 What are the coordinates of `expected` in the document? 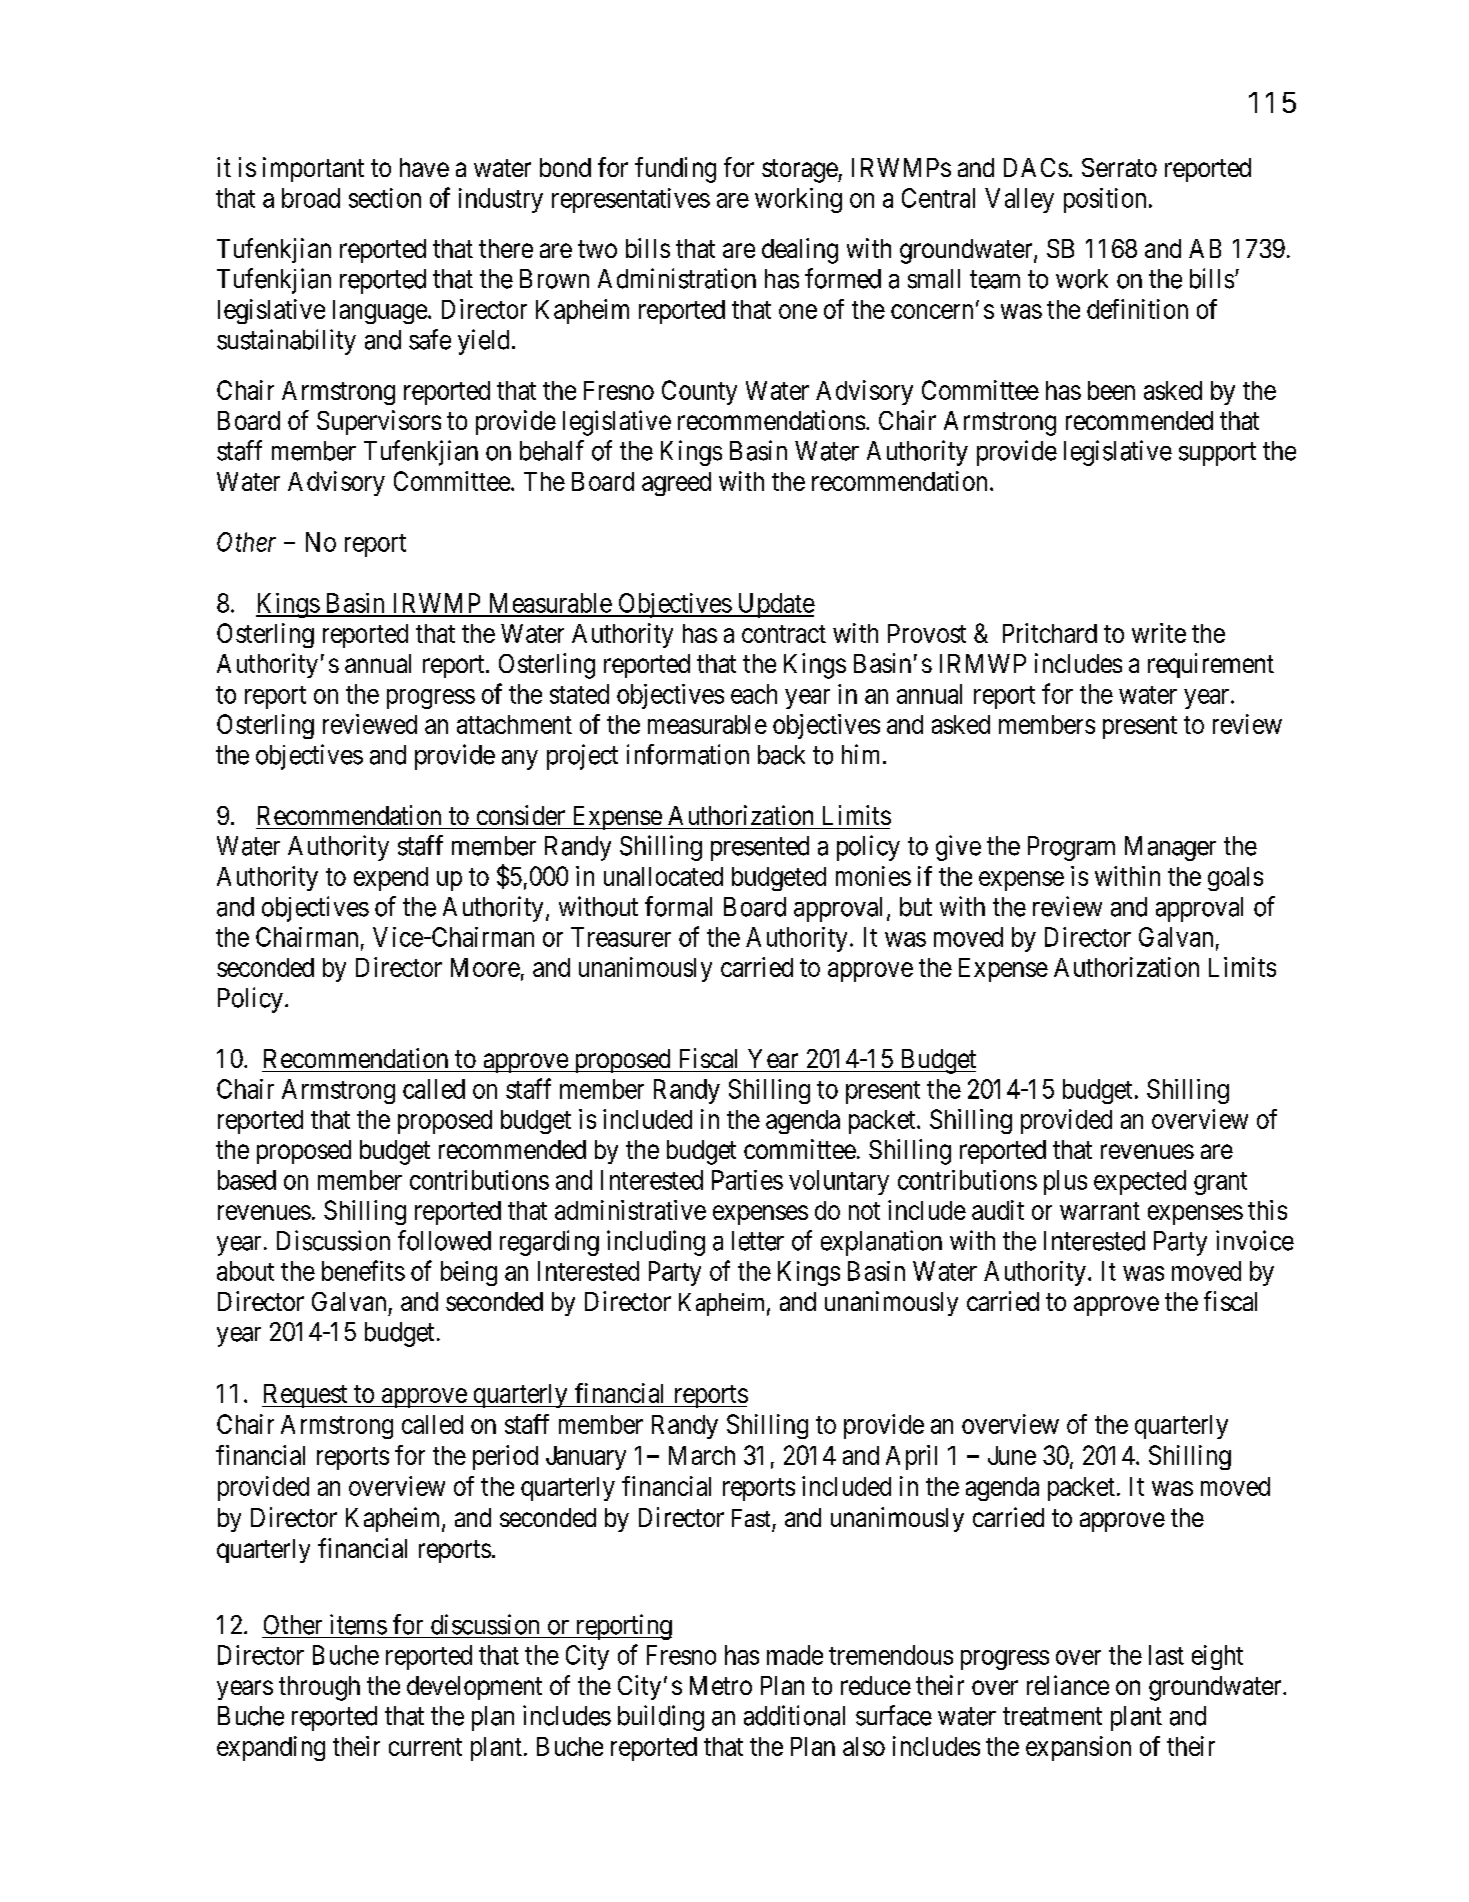 It's located at (1140, 1182).
